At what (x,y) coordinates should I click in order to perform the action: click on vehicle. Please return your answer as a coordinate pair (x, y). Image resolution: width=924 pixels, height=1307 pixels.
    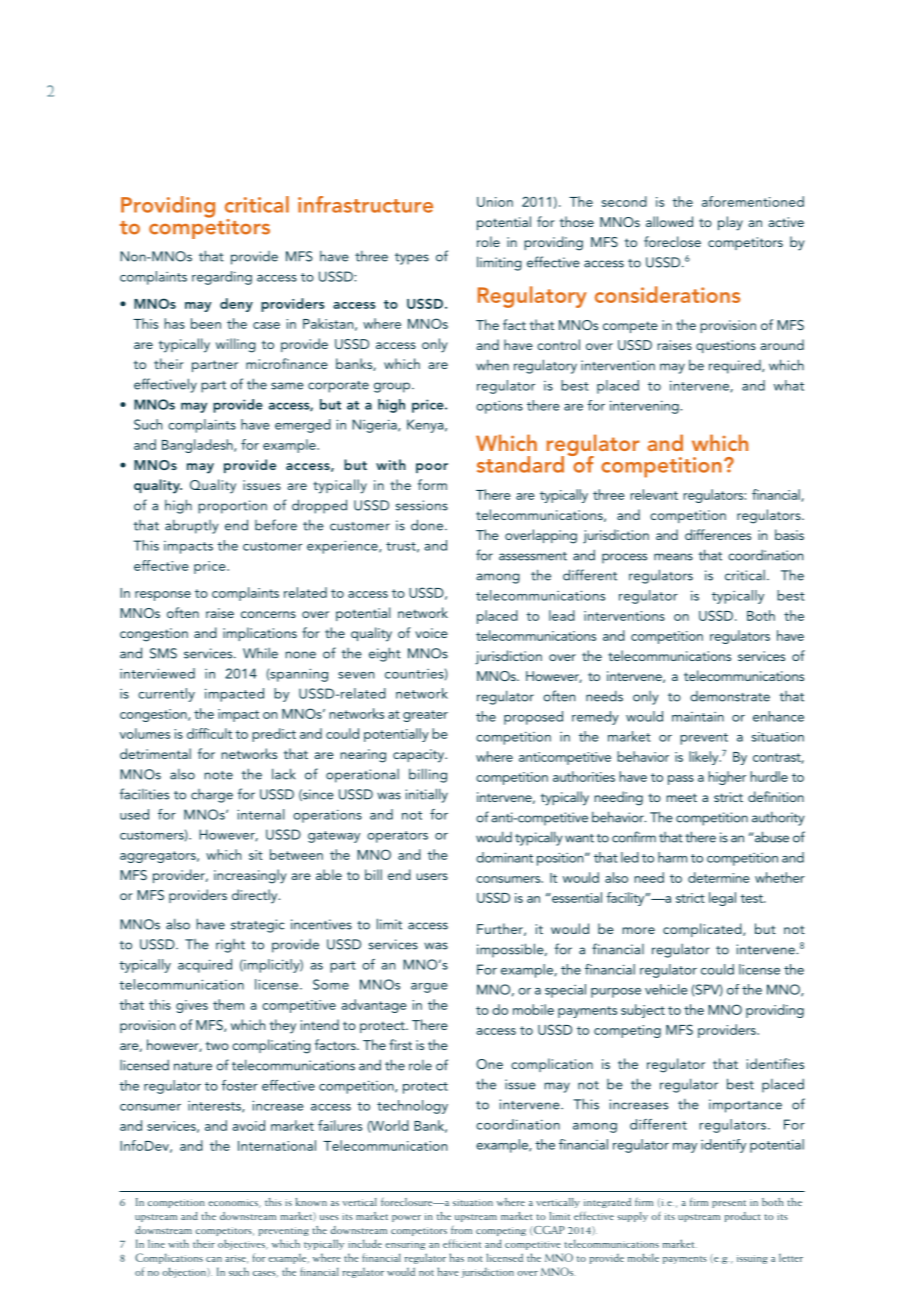
    Looking at the image, I should click on (666, 989).
